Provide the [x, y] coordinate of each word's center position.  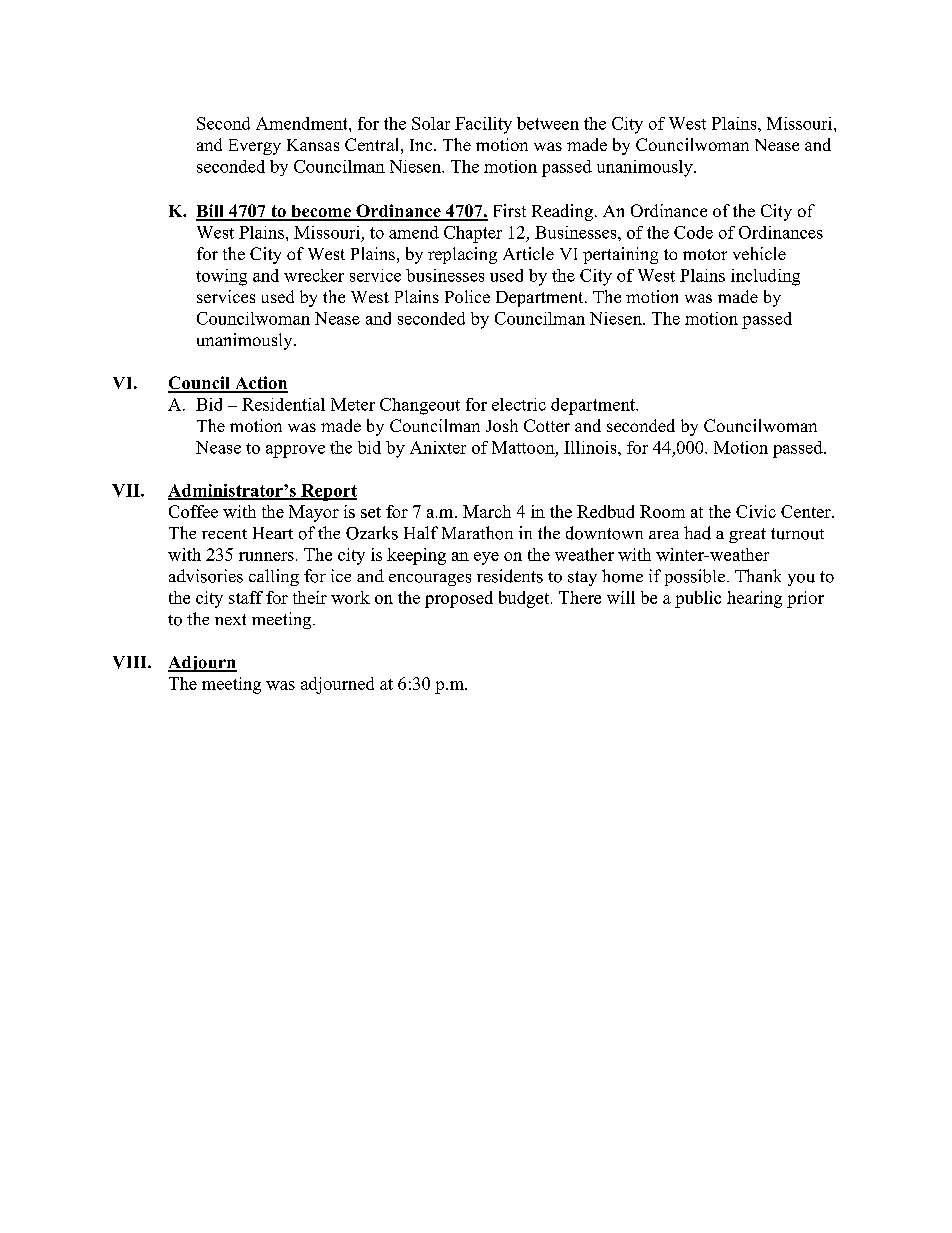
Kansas [313, 145]
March [487, 511]
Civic [756, 511]
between [548, 123]
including [765, 277]
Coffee [193, 511]
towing [221, 277]
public [698, 599]
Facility [483, 125]
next [230, 619]
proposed [459, 599]
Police [467, 296]
